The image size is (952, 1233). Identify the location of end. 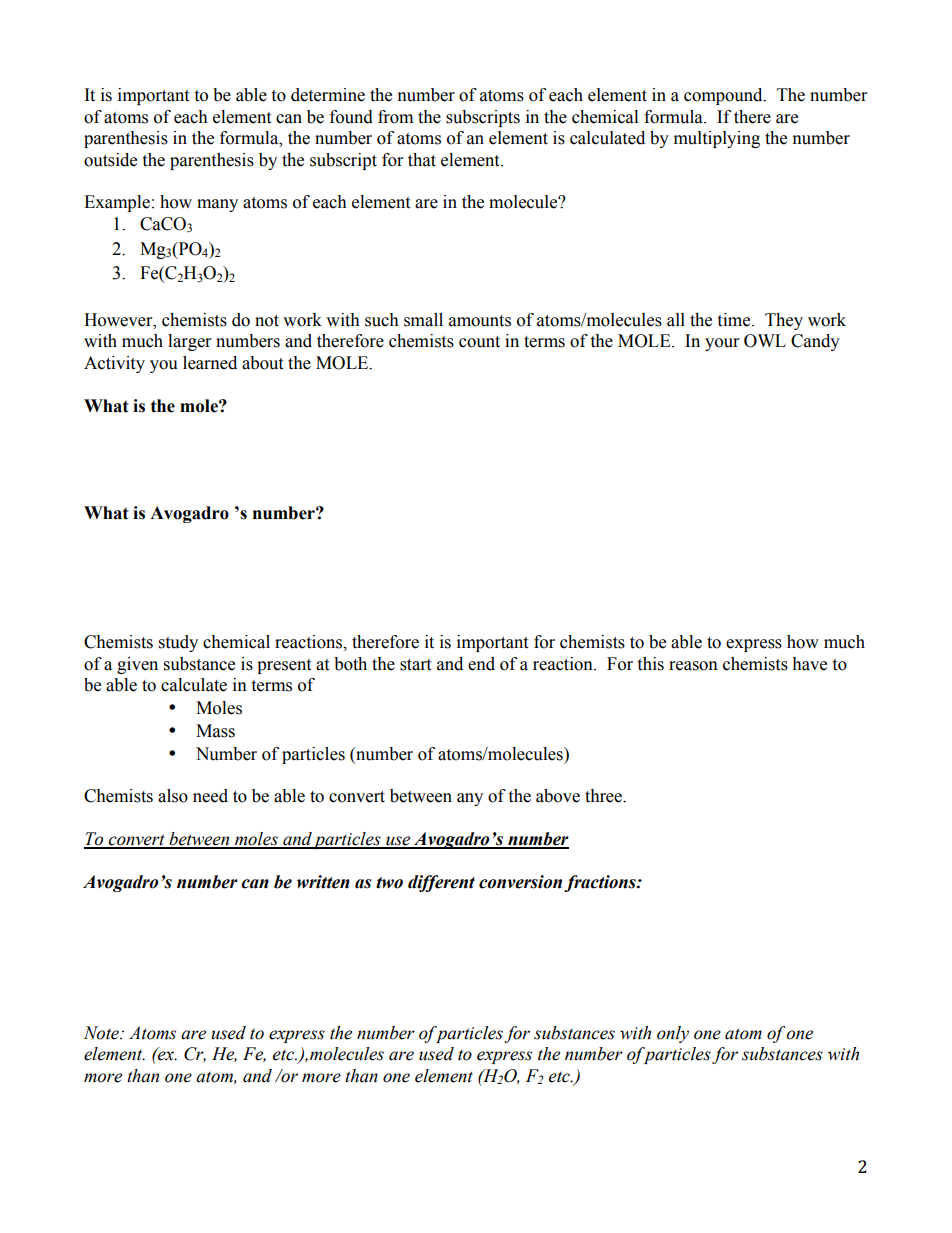
(481, 664).
